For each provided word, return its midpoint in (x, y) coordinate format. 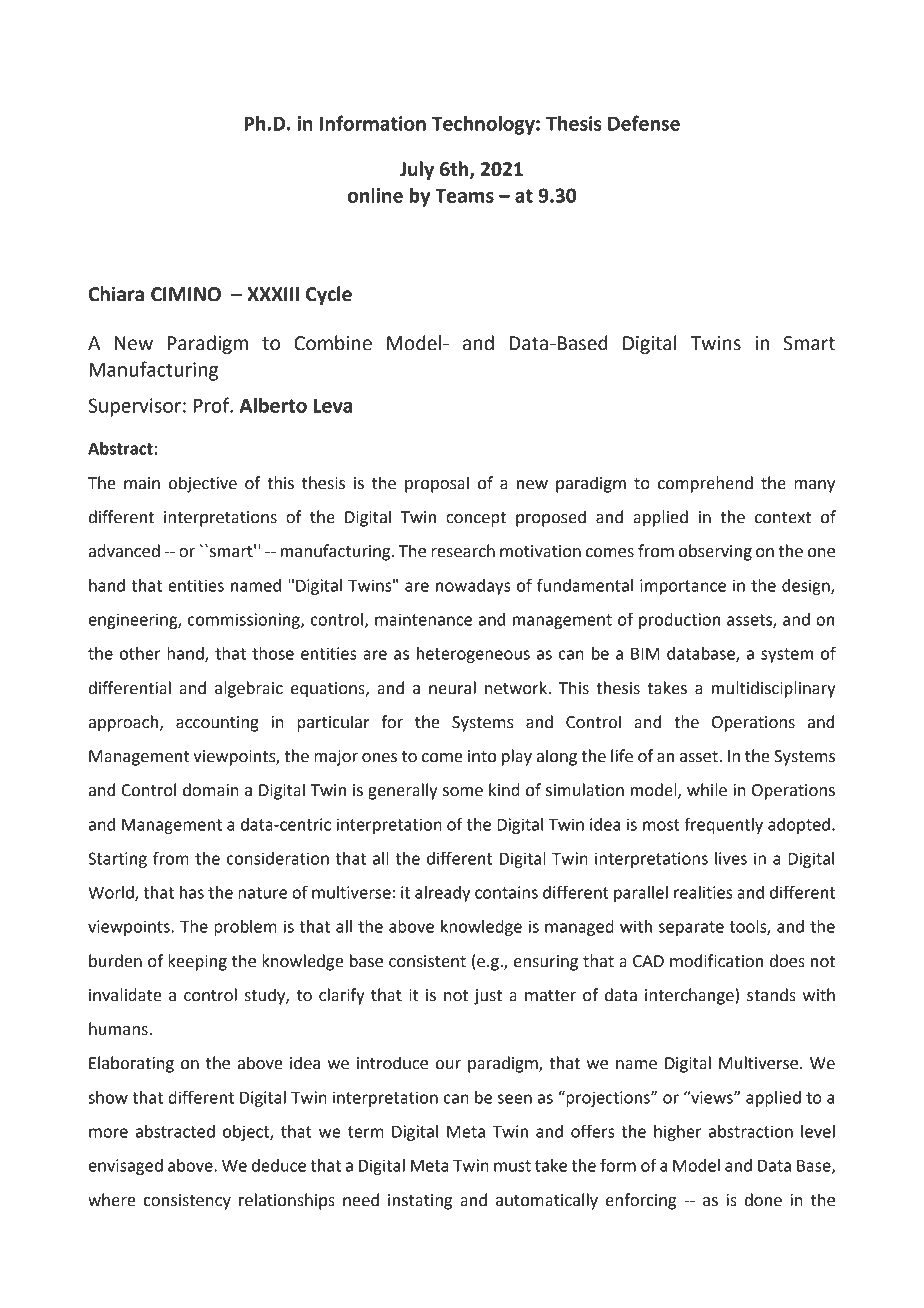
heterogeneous (473, 655)
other (140, 653)
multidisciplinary (773, 689)
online (375, 195)
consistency (187, 1202)
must (512, 1166)
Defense (644, 123)
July (417, 170)
